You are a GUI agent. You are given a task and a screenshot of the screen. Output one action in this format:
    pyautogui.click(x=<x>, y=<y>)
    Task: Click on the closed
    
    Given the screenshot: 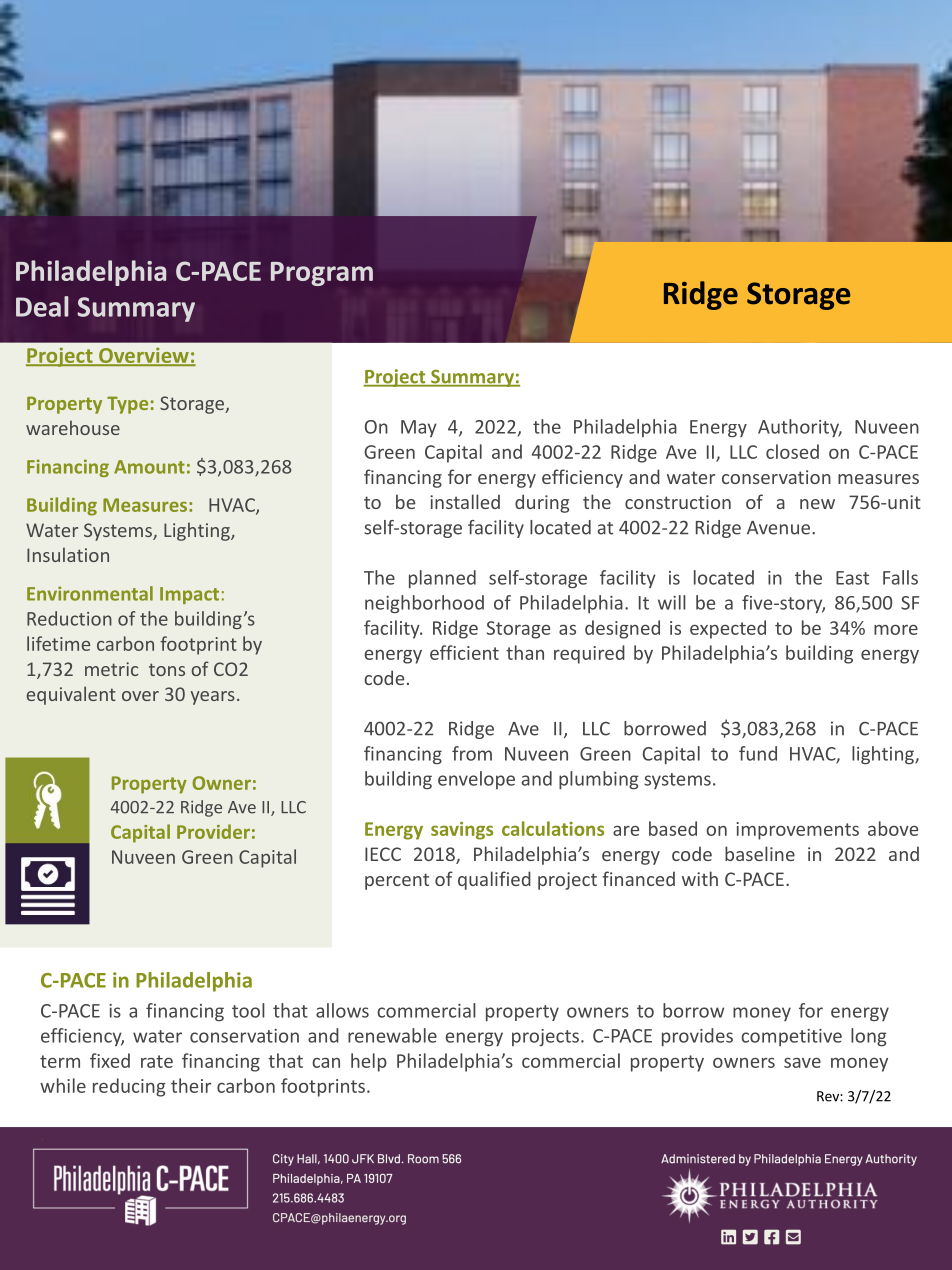 What is the action you would take?
    pyautogui.click(x=792, y=451)
